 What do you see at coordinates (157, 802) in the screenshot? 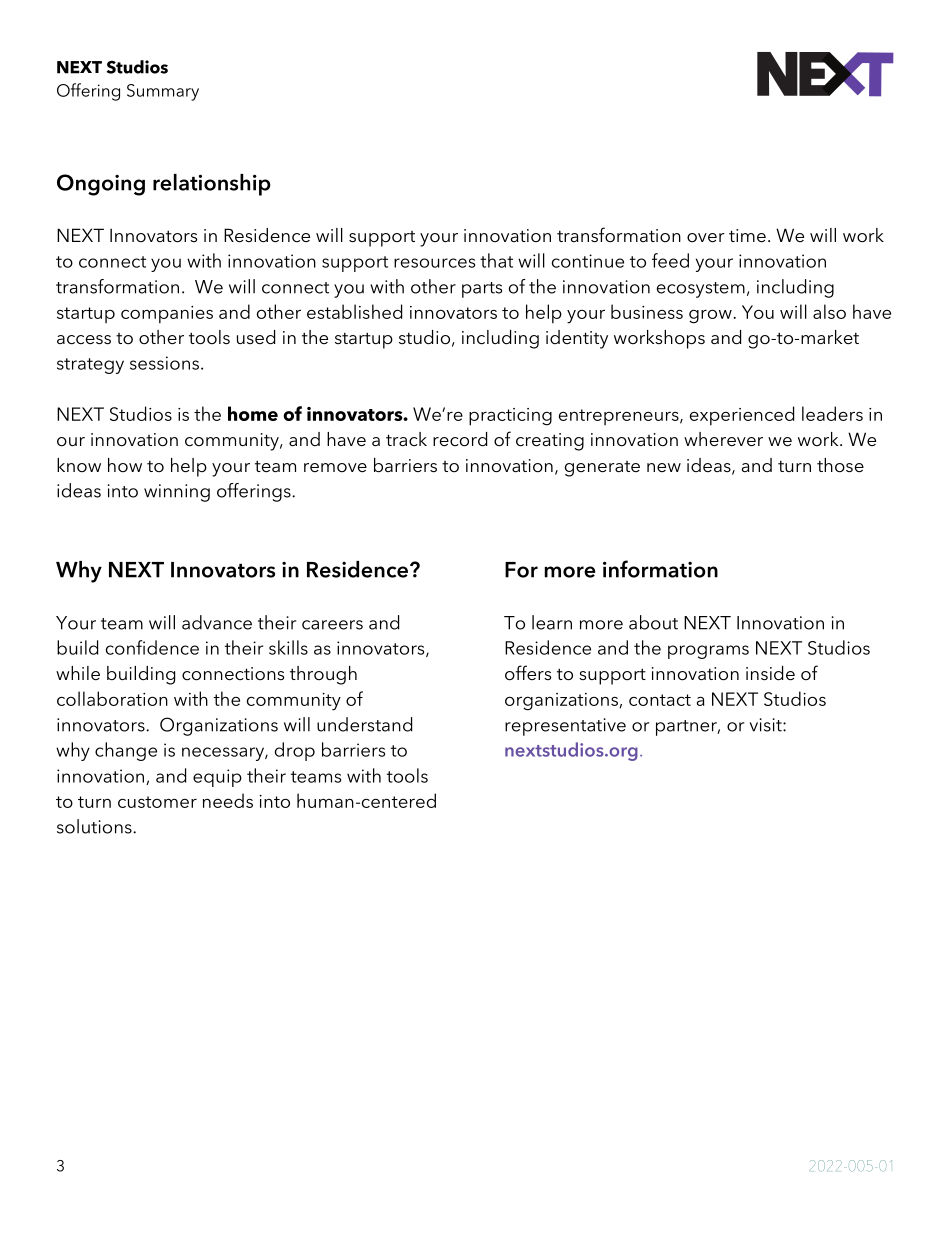
I see `customer` at bounding box center [157, 802].
